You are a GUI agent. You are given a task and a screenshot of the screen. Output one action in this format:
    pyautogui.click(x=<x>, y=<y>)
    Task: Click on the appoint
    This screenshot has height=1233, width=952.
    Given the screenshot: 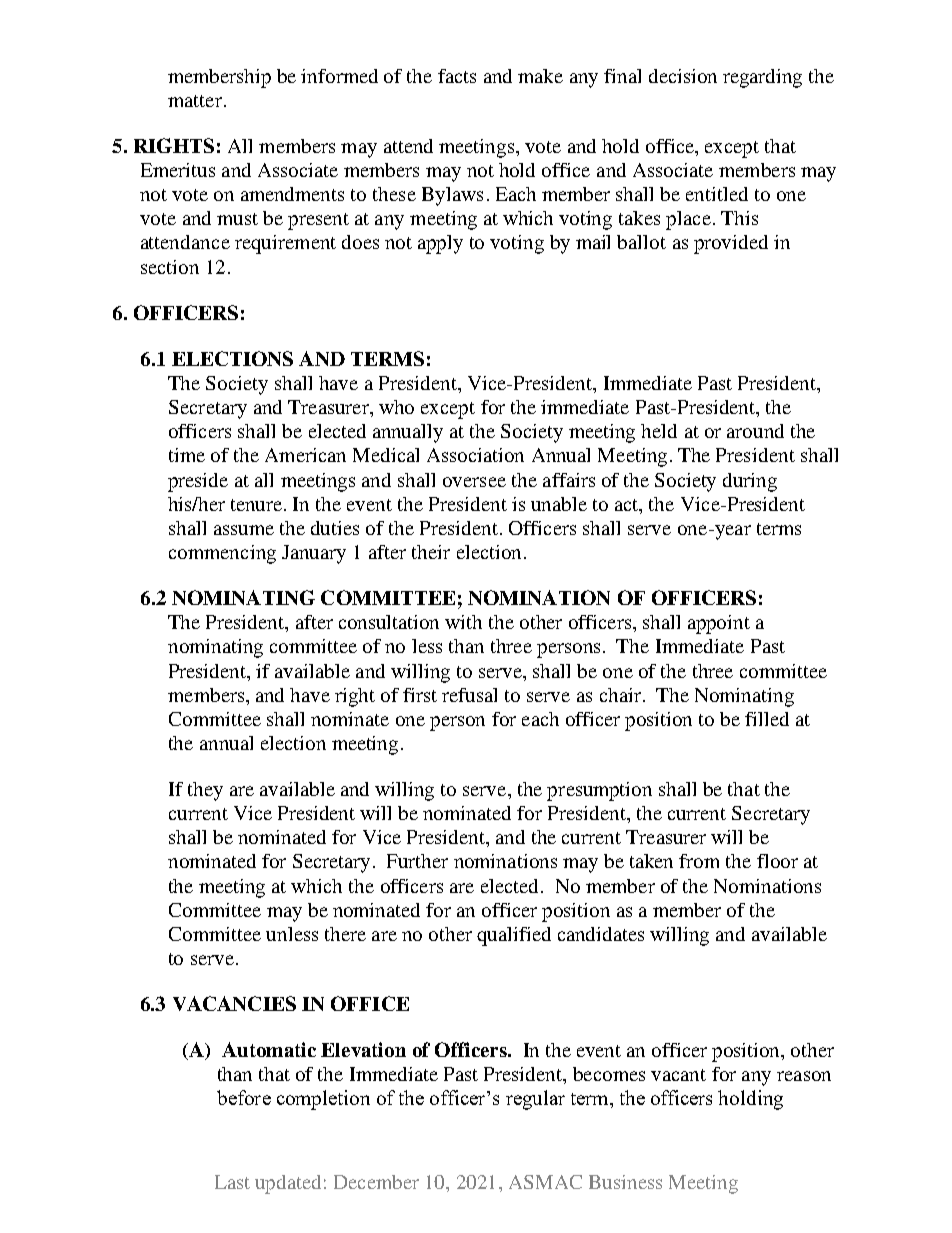 What is the action you would take?
    pyautogui.click(x=719, y=624)
